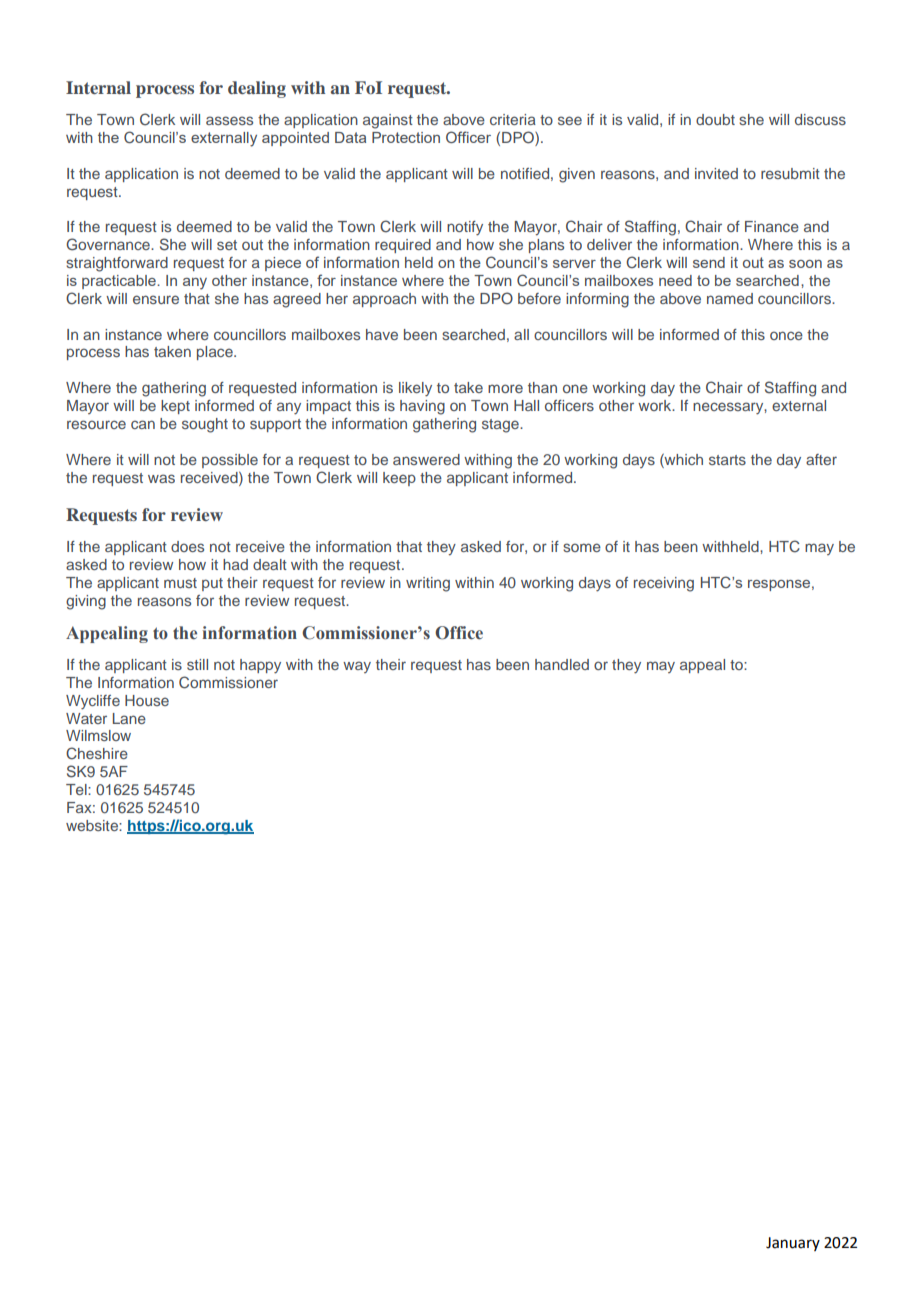 The width and height of the screenshot is (924, 1308). Describe the element at coordinates (229, 120) in the screenshot. I see `assess` at that location.
